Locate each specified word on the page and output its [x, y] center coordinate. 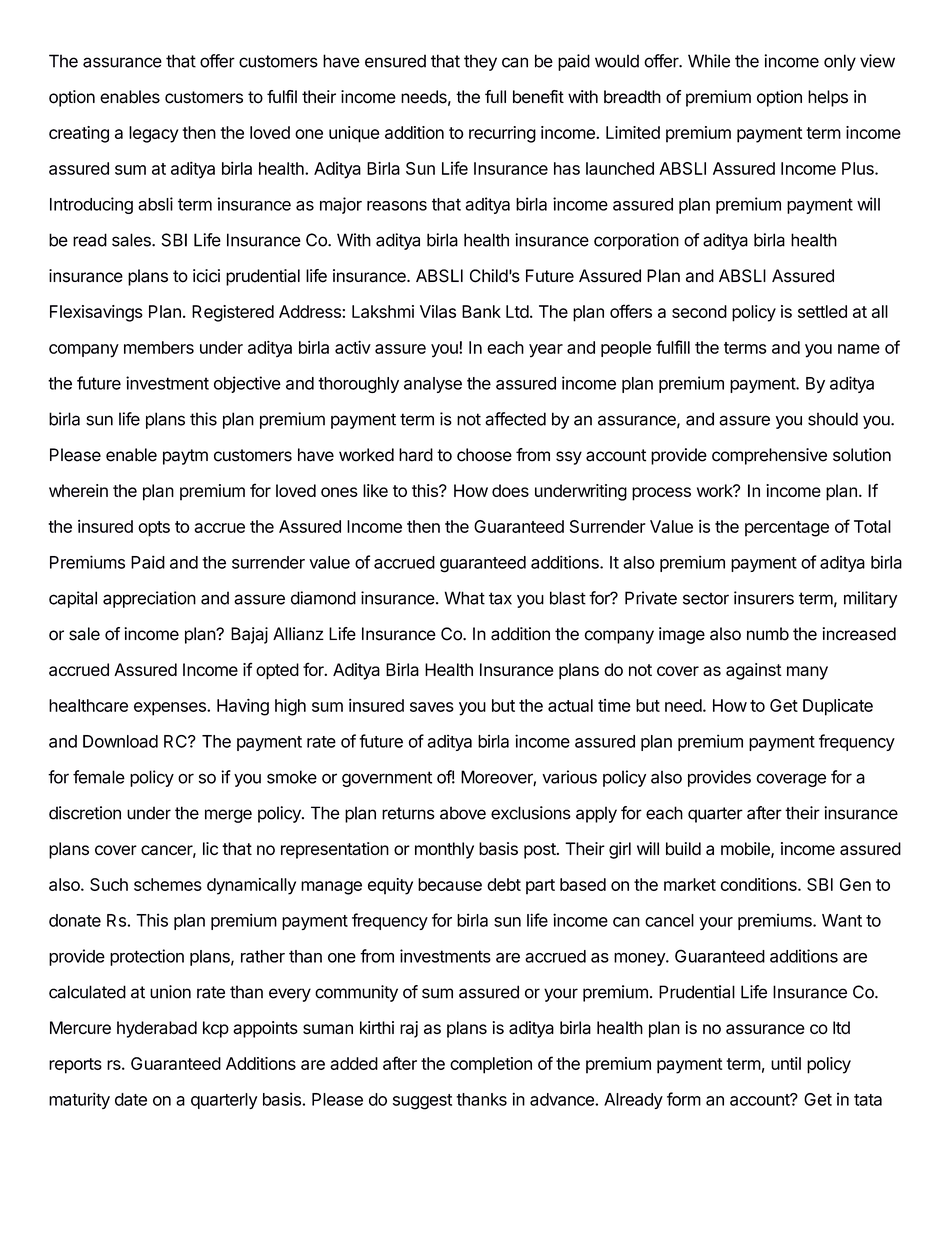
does [510, 490]
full [495, 96]
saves [432, 707]
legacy [154, 134]
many [807, 673]
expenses [171, 709]
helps [828, 98]
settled [822, 311]
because [450, 884]
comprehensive [769, 456]
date [131, 1099]
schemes [168, 884]
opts [154, 529]
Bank [481, 311]
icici [206, 276]
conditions [760, 884]
